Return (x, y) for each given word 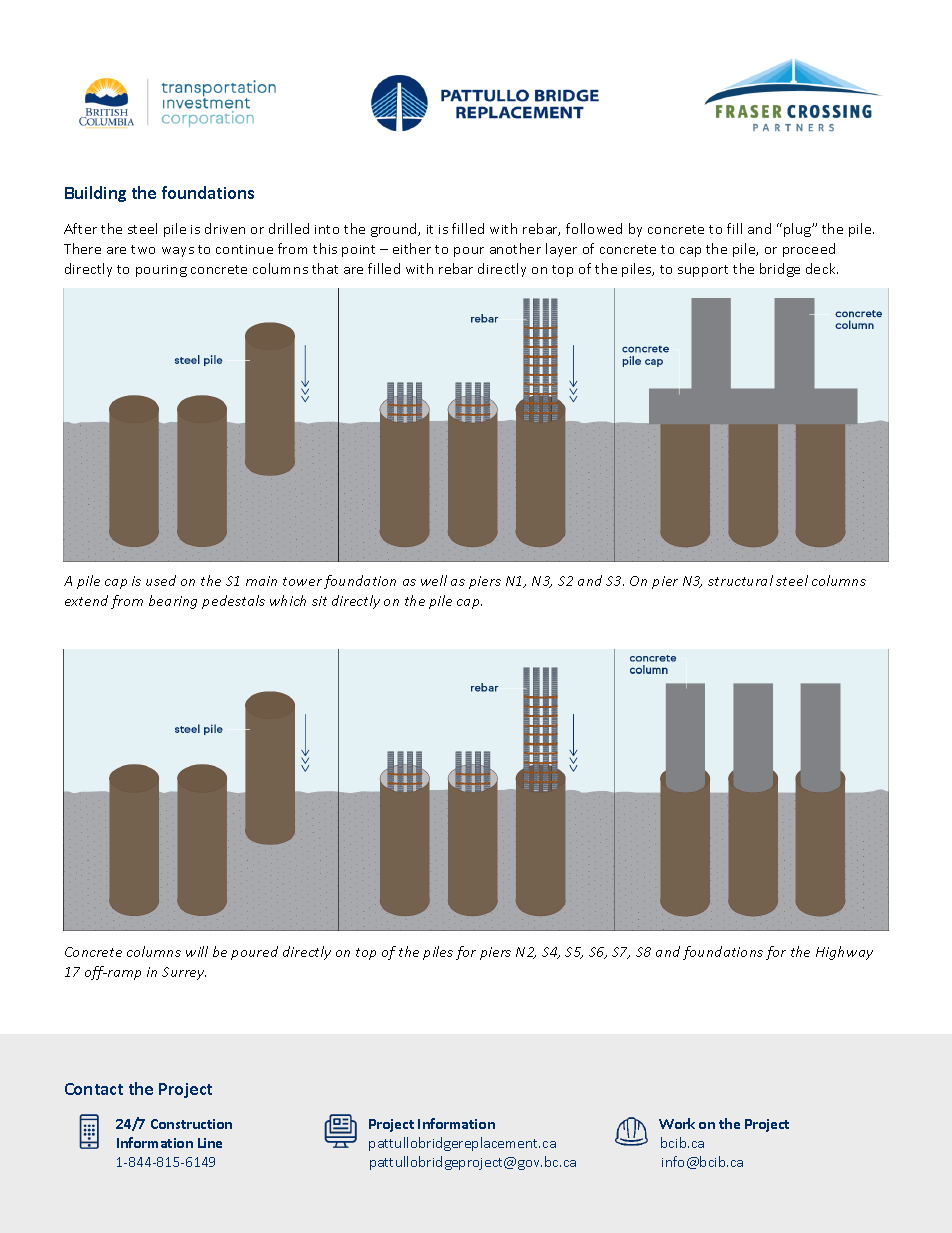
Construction (191, 1124)
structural (740, 580)
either (412, 248)
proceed (809, 250)
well (434, 580)
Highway (844, 953)
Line (210, 1143)
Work (677, 1123)
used (161, 580)
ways (178, 252)
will (197, 951)
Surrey (184, 973)
